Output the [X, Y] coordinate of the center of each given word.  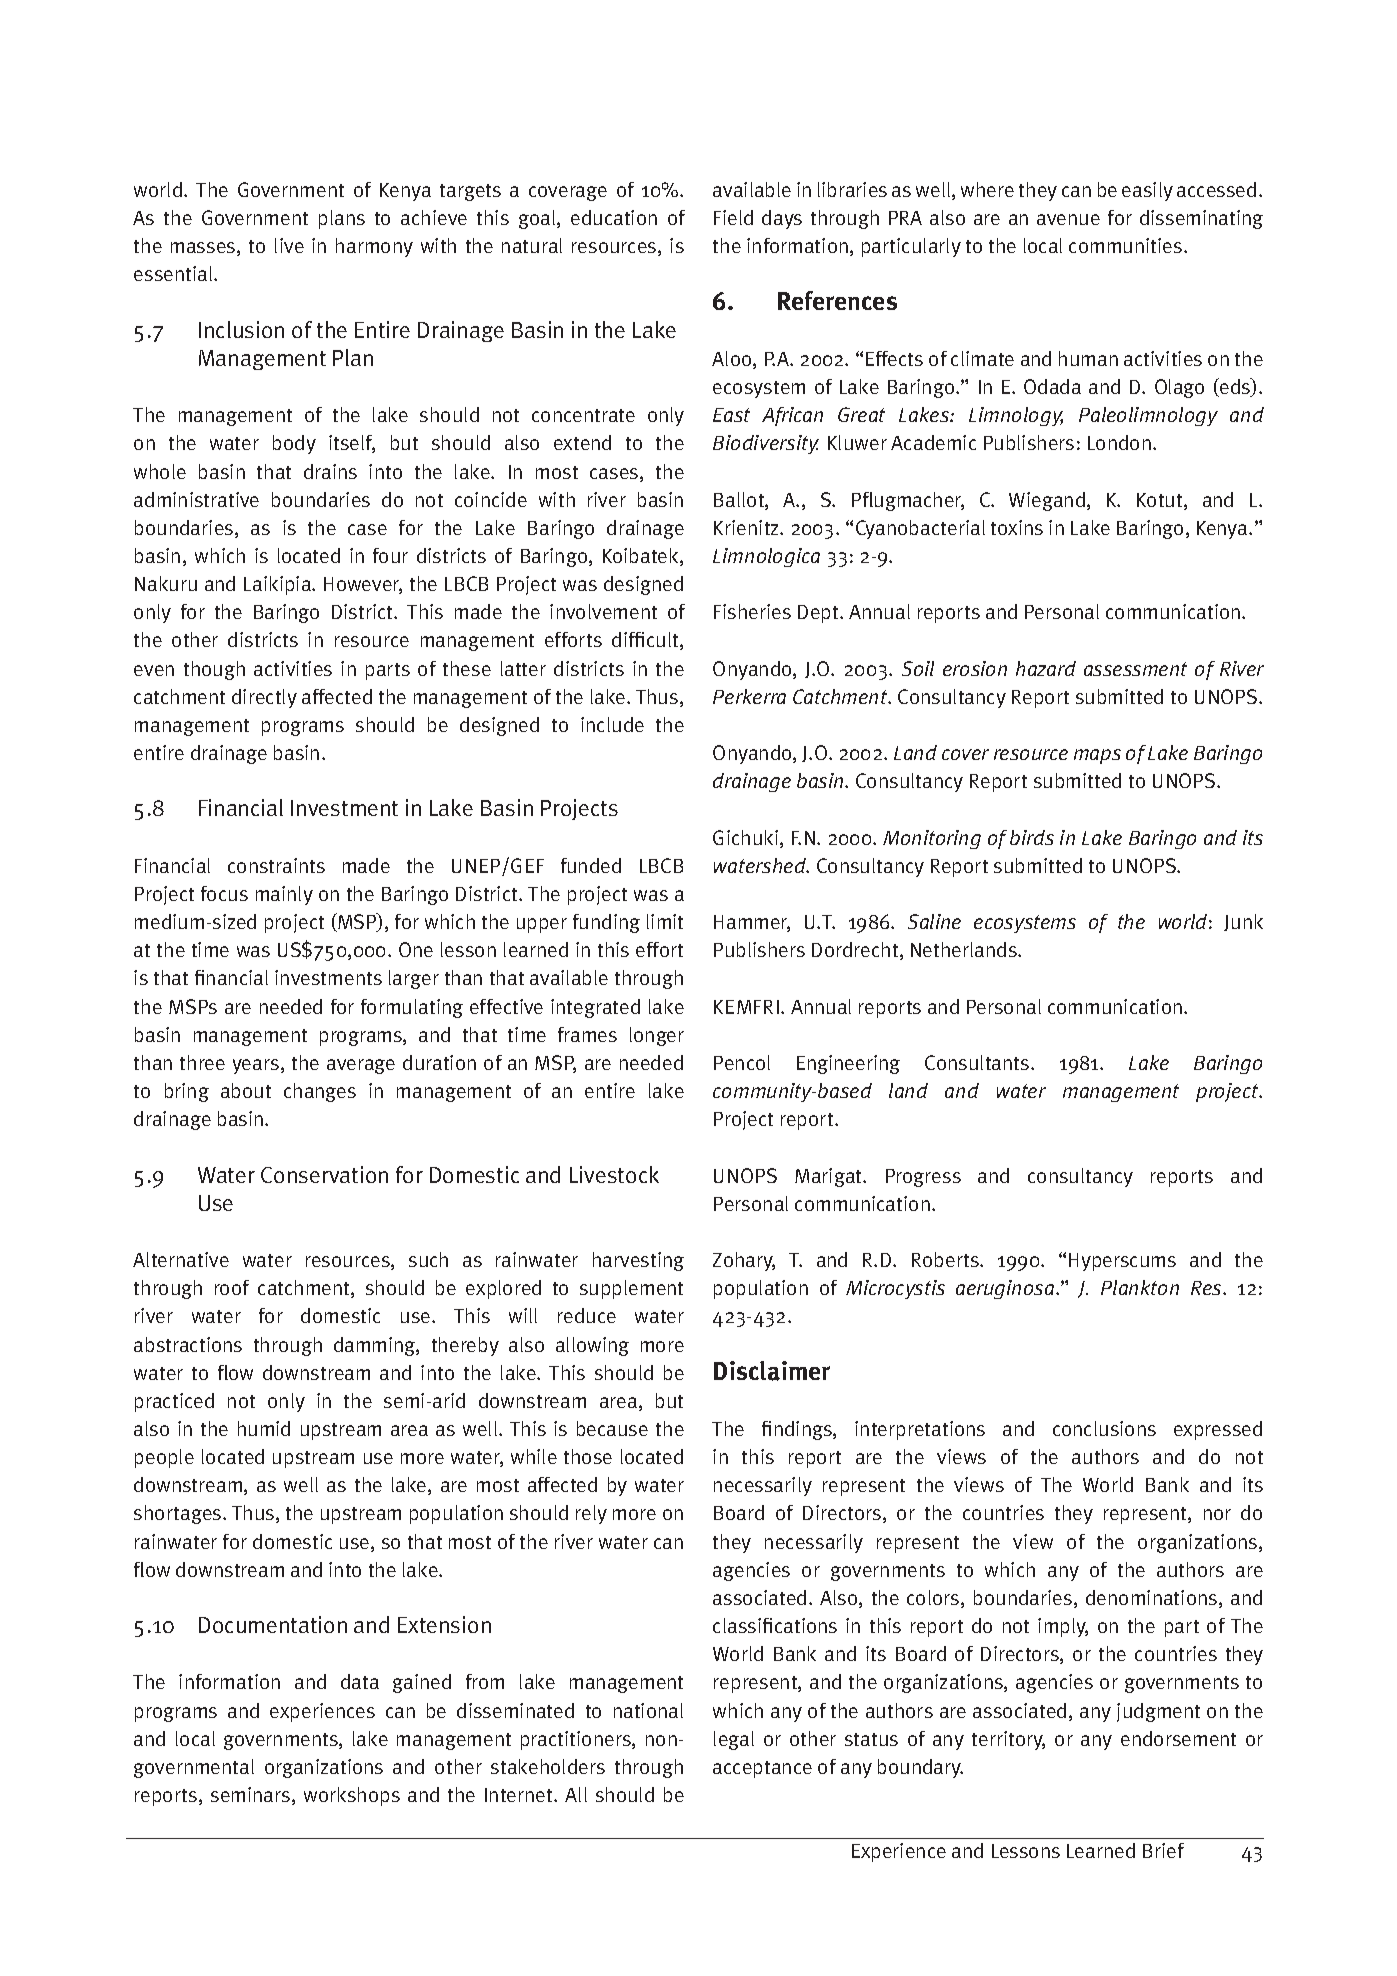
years [257, 1066]
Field [733, 217]
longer [657, 1036]
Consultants [978, 1062]
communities [1127, 245]
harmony [374, 247]
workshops [352, 1796]
